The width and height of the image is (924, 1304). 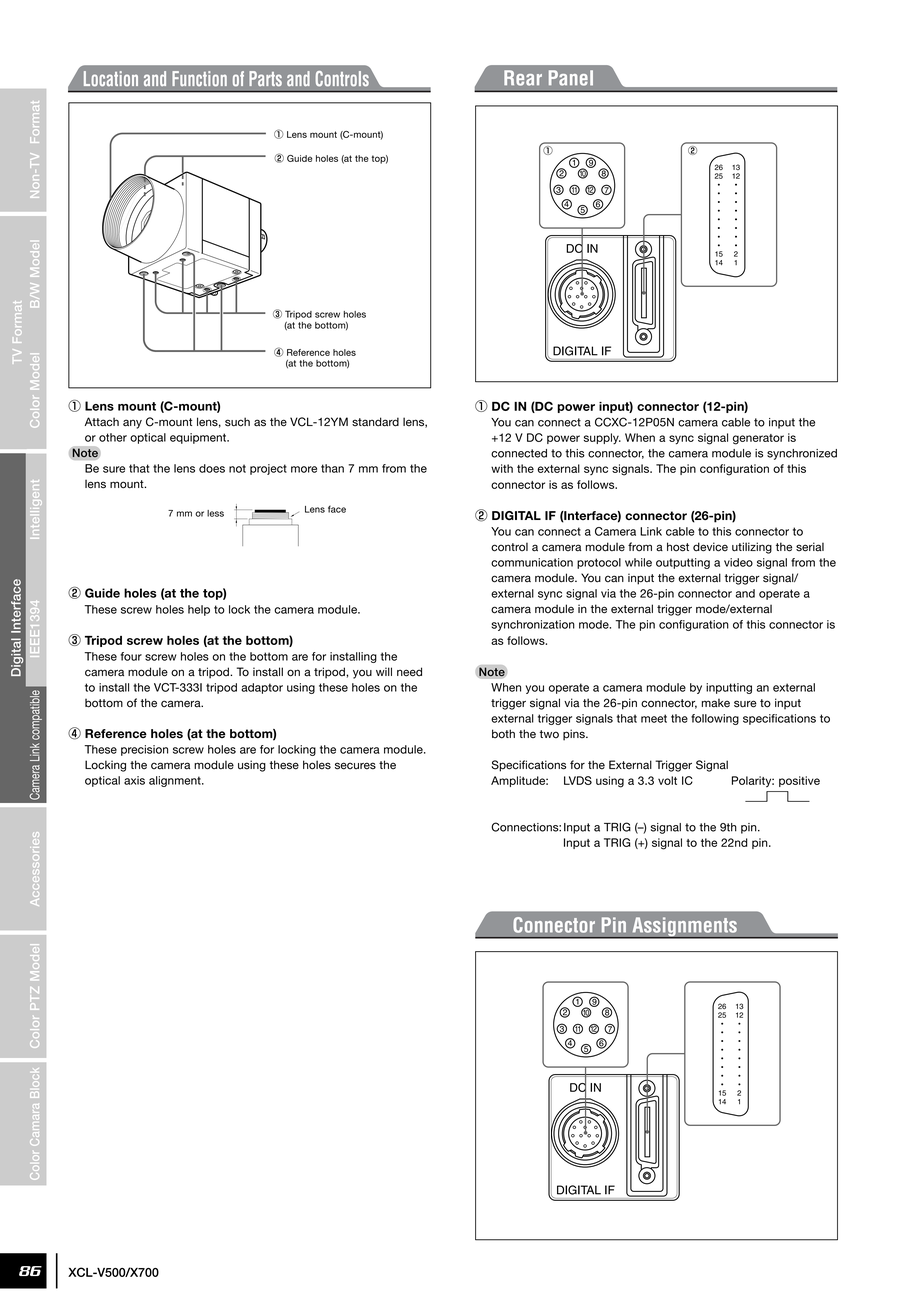 I want to click on Panel, so click(x=571, y=78).
